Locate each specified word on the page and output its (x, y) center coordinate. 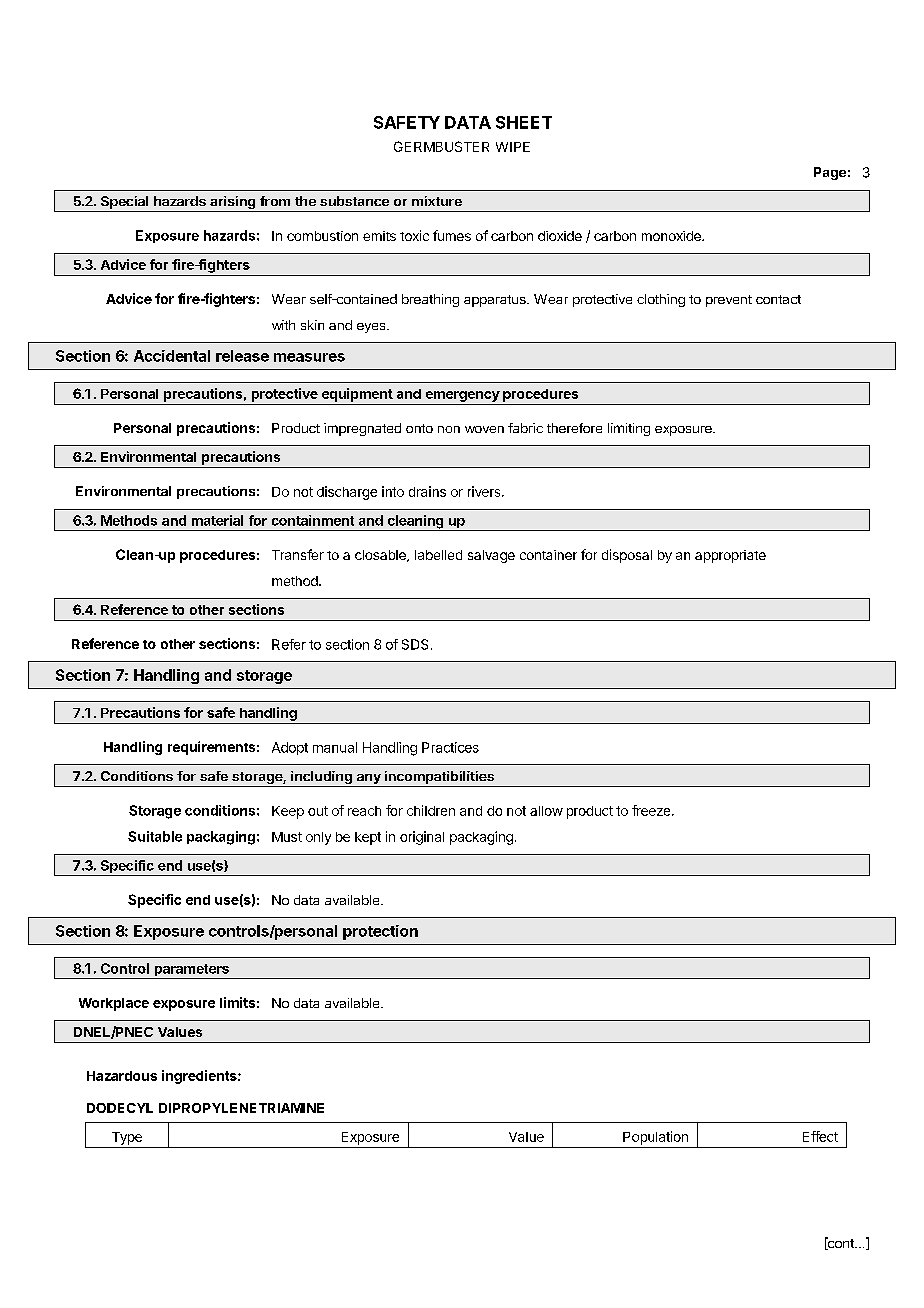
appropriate (730, 556)
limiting (629, 429)
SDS (415, 644)
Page (830, 173)
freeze (652, 810)
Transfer (298, 554)
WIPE (513, 147)
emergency (463, 396)
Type (127, 1138)
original (422, 838)
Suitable (155, 836)
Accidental (172, 356)
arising (233, 204)
